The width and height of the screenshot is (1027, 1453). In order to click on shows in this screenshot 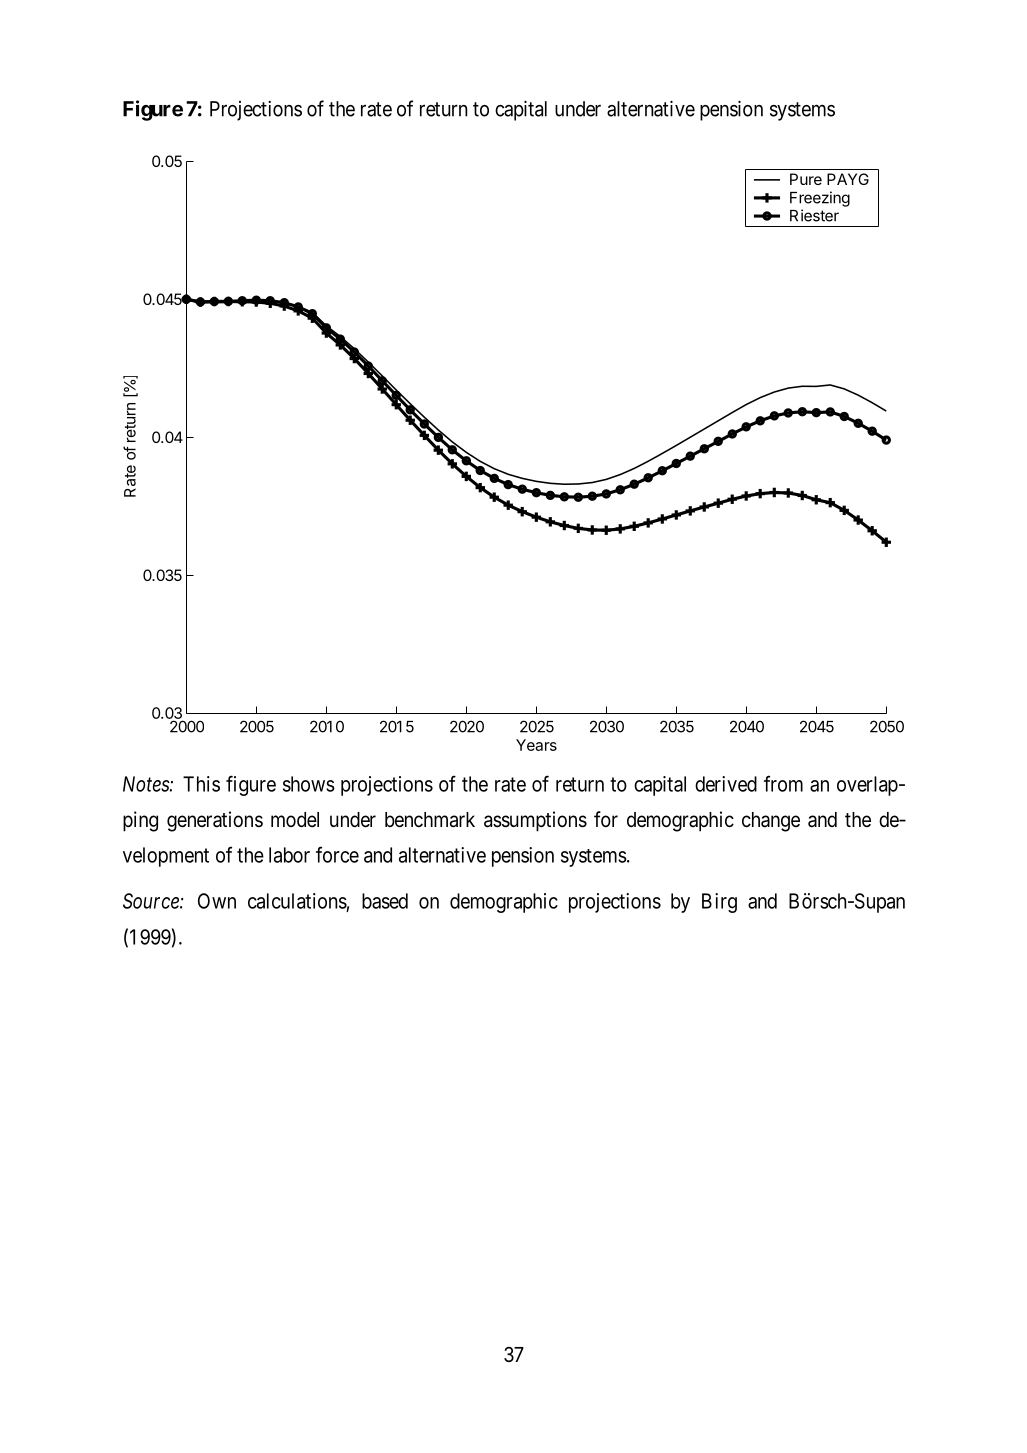, I will do `click(309, 784)`.
